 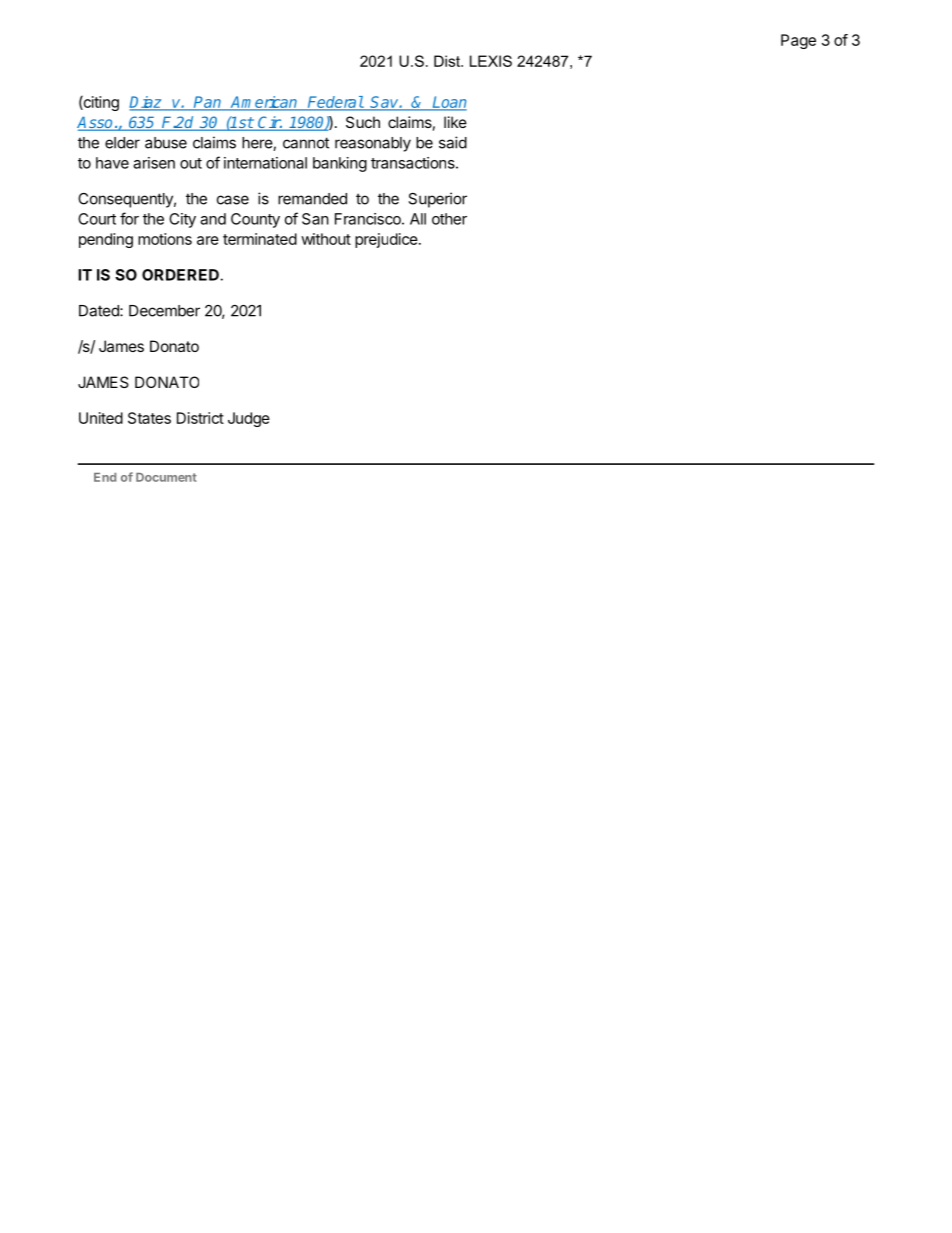 What do you see at coordinates (180, 275) in the page?
I see `ORDERED` at bounding box center [180, 275].
